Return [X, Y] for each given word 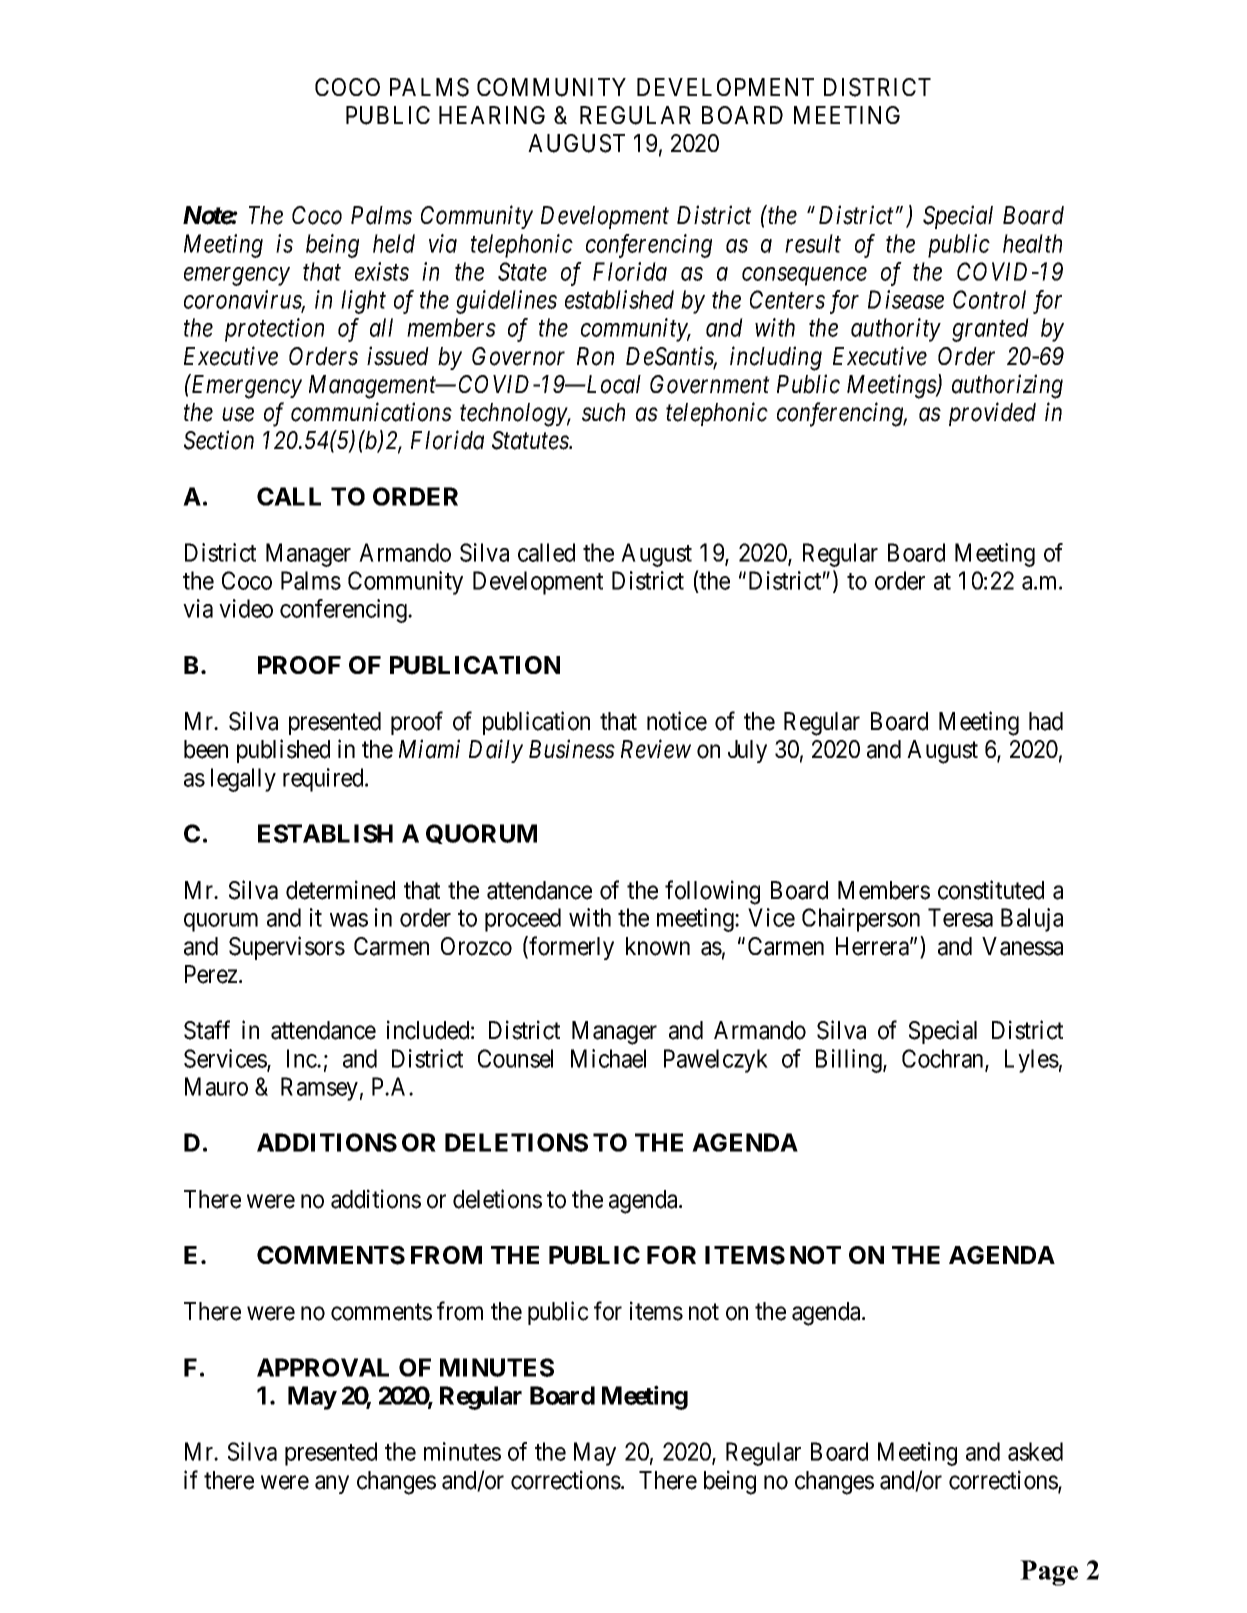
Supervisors [287, 948]
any [332, 1484]
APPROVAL [323, 1367]
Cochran [944, 1059]
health [1032, 243]
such [603, 412]
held [394, 243]
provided [992, 414]
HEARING [492, 115]
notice [677, 721]
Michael [608, 1058]
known [658, 946]
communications [371, 412]
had [1046, 721]
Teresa [960, 917]
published [283, 751]
